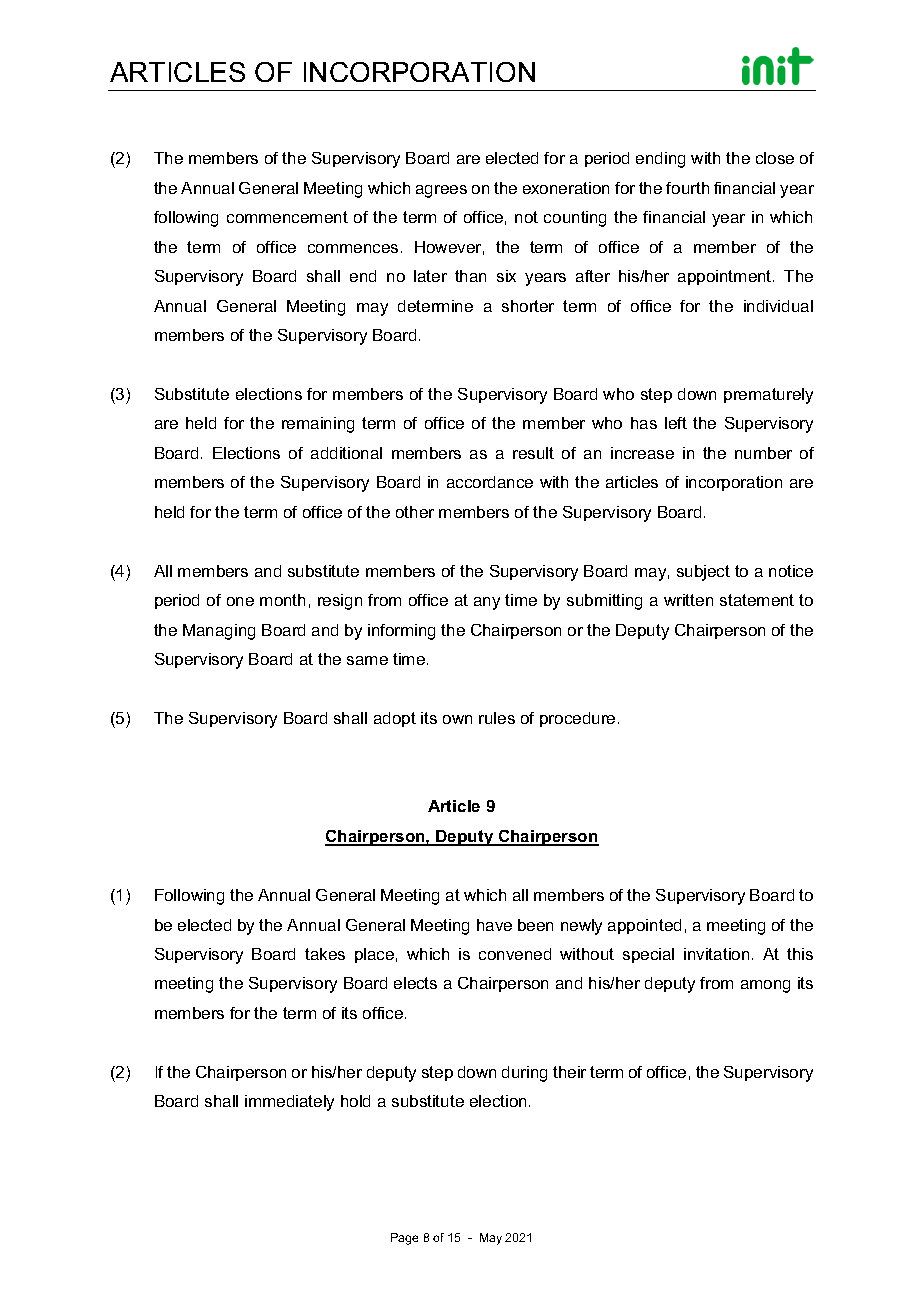 The image size is (924, 1308). What do you see at coordinates (757, 600) in the image?
I see `statement` at bounding box center [757, 600].
